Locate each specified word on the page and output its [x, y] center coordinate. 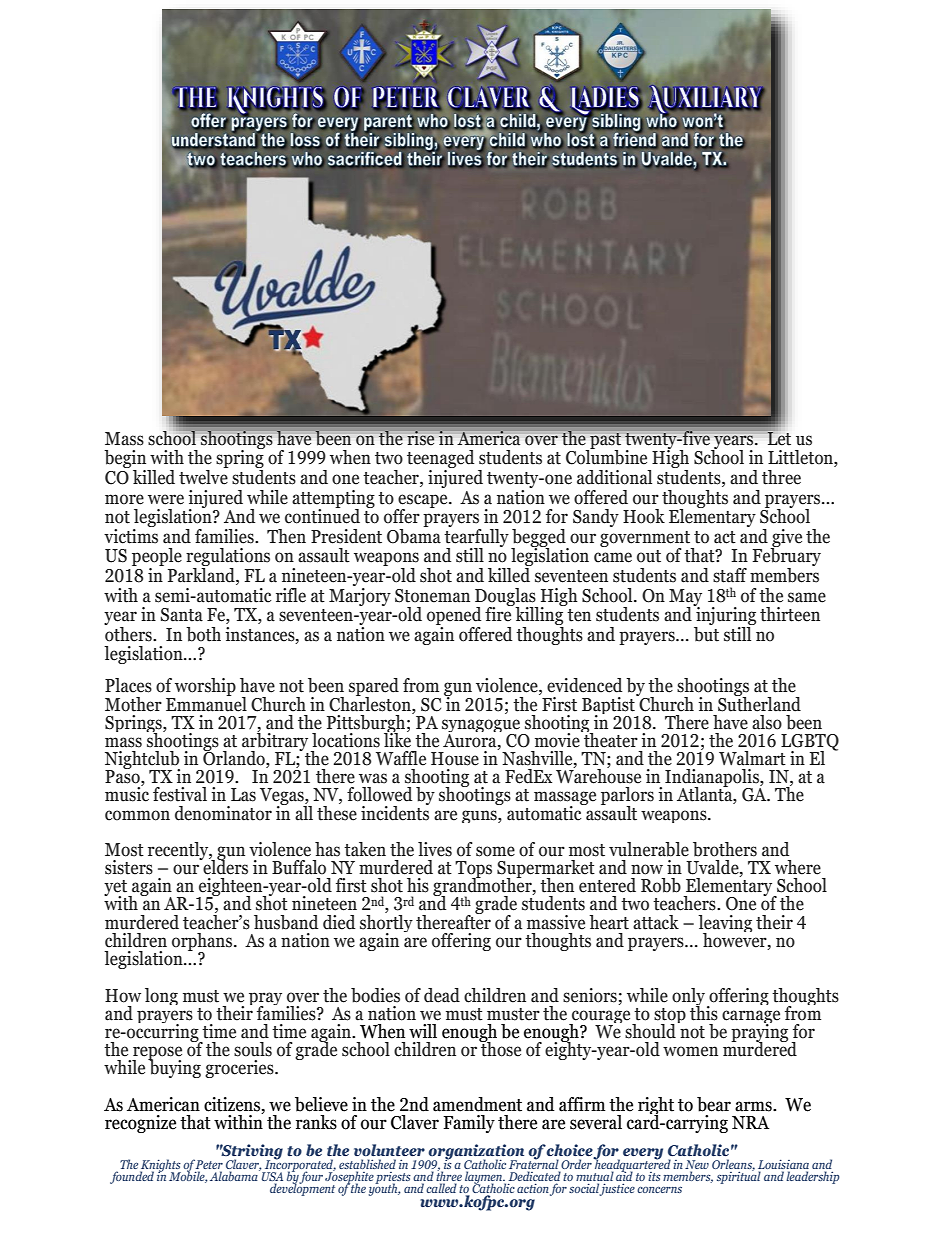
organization [475, 1153]
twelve [203, 476]
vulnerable [649, 849]
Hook [644, 516]
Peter [209, 1164]
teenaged [440, 460]
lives [435, 849]
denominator [223, 813]
